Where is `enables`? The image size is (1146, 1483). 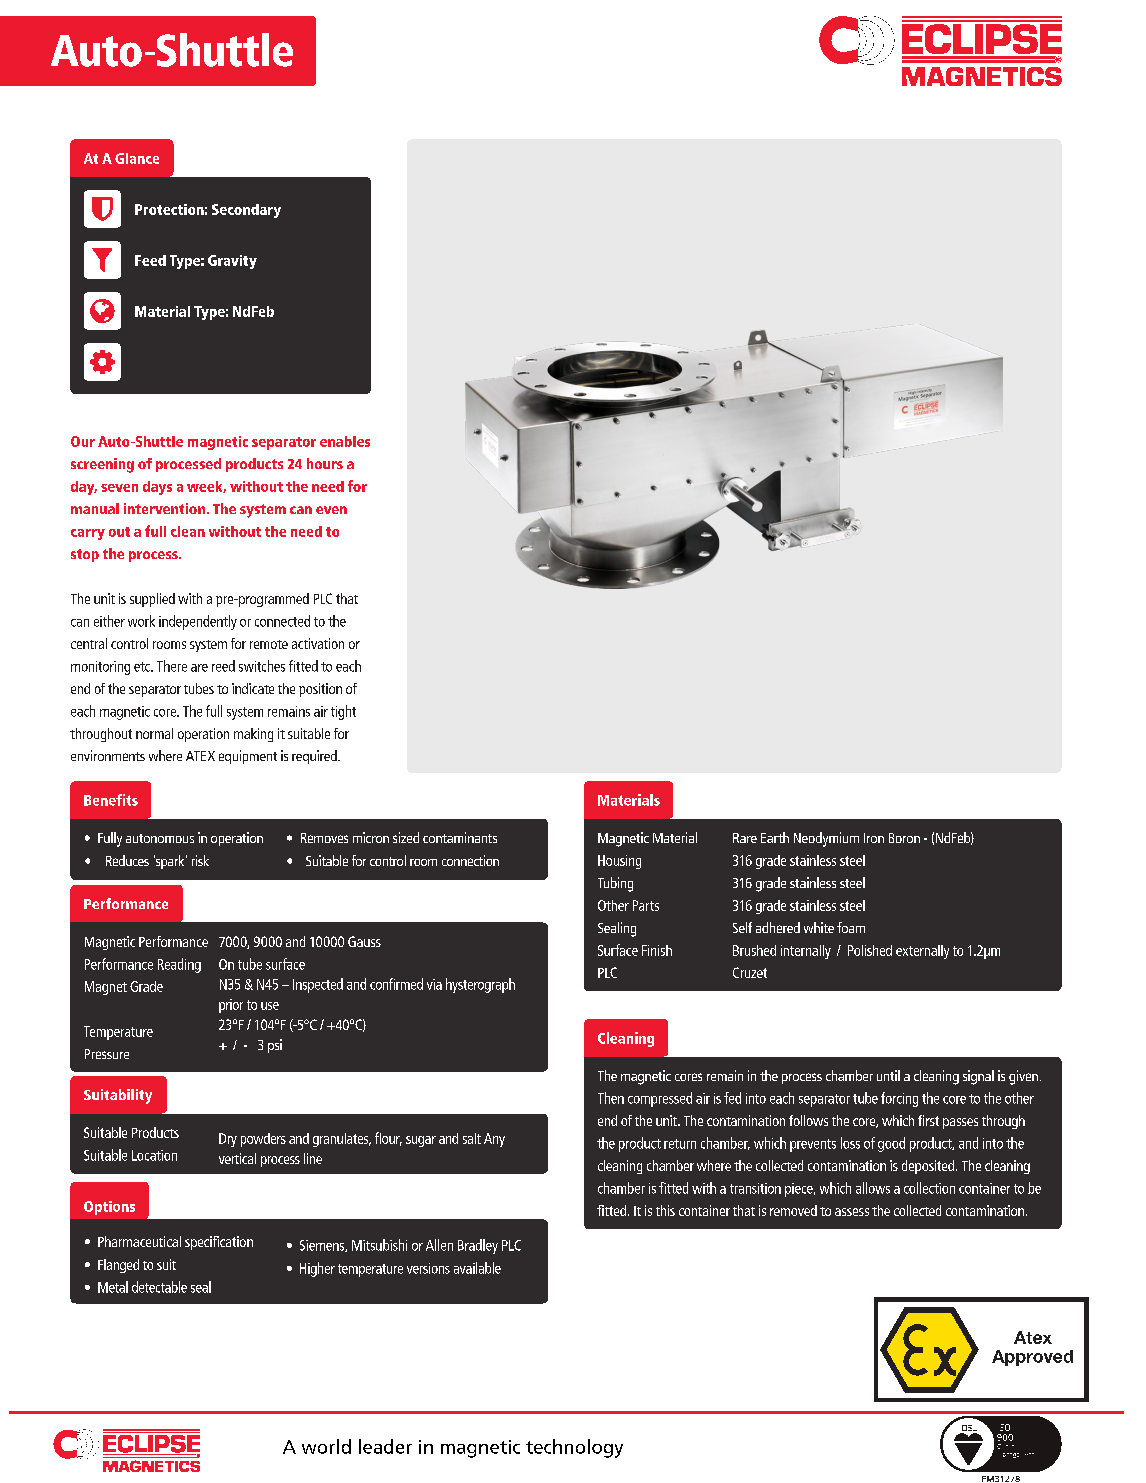 enables is located at coordinates (345, 441).
